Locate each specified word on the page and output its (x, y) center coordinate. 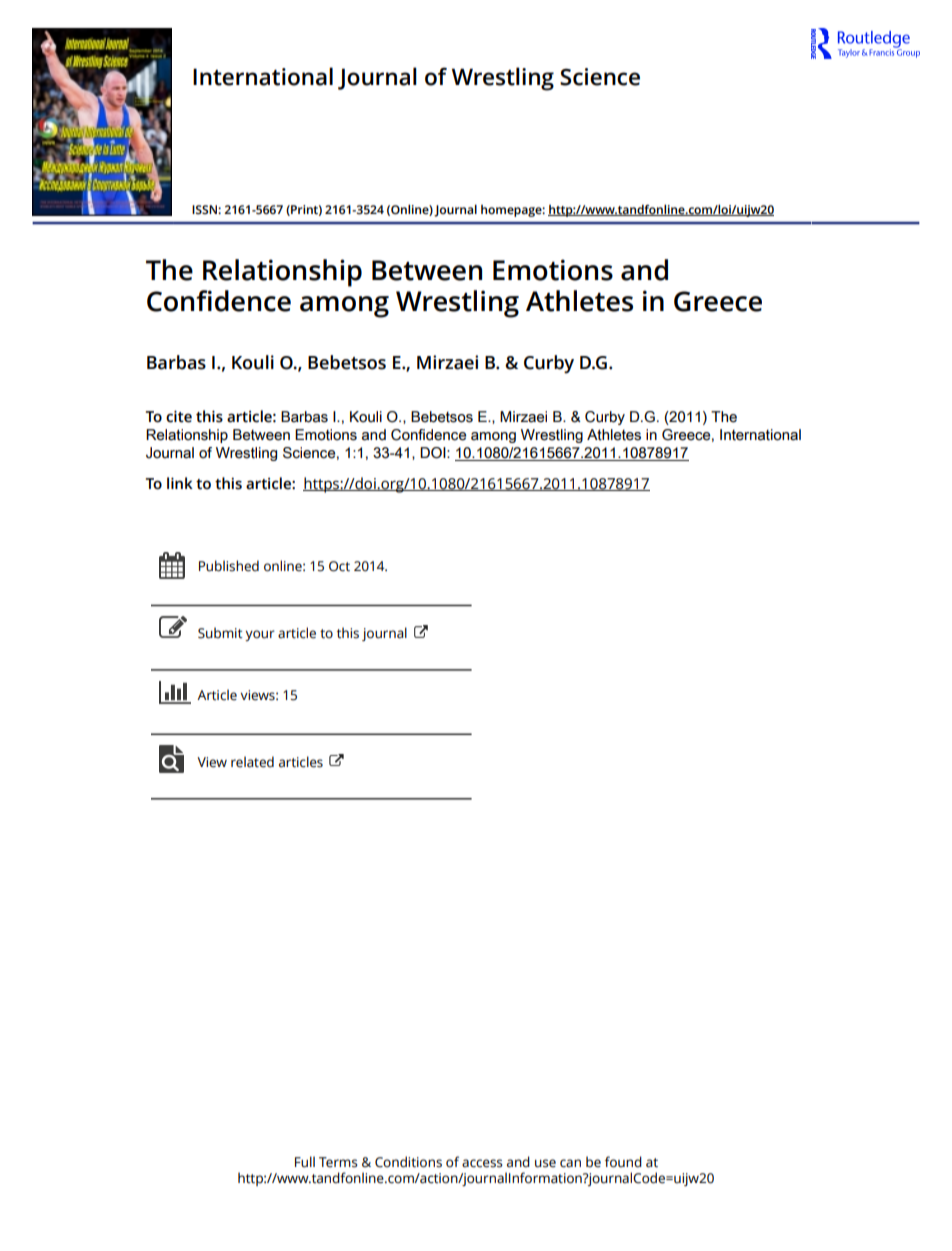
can (570, 1163)
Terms (338, 1162)
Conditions (408, 1162)
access (482, 1163)
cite (179, 416)
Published (229, 566)
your (260, 635)
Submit (220, 633)
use (545, 1163)
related (252, 762)
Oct (339, 566)
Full (305, 1162)
